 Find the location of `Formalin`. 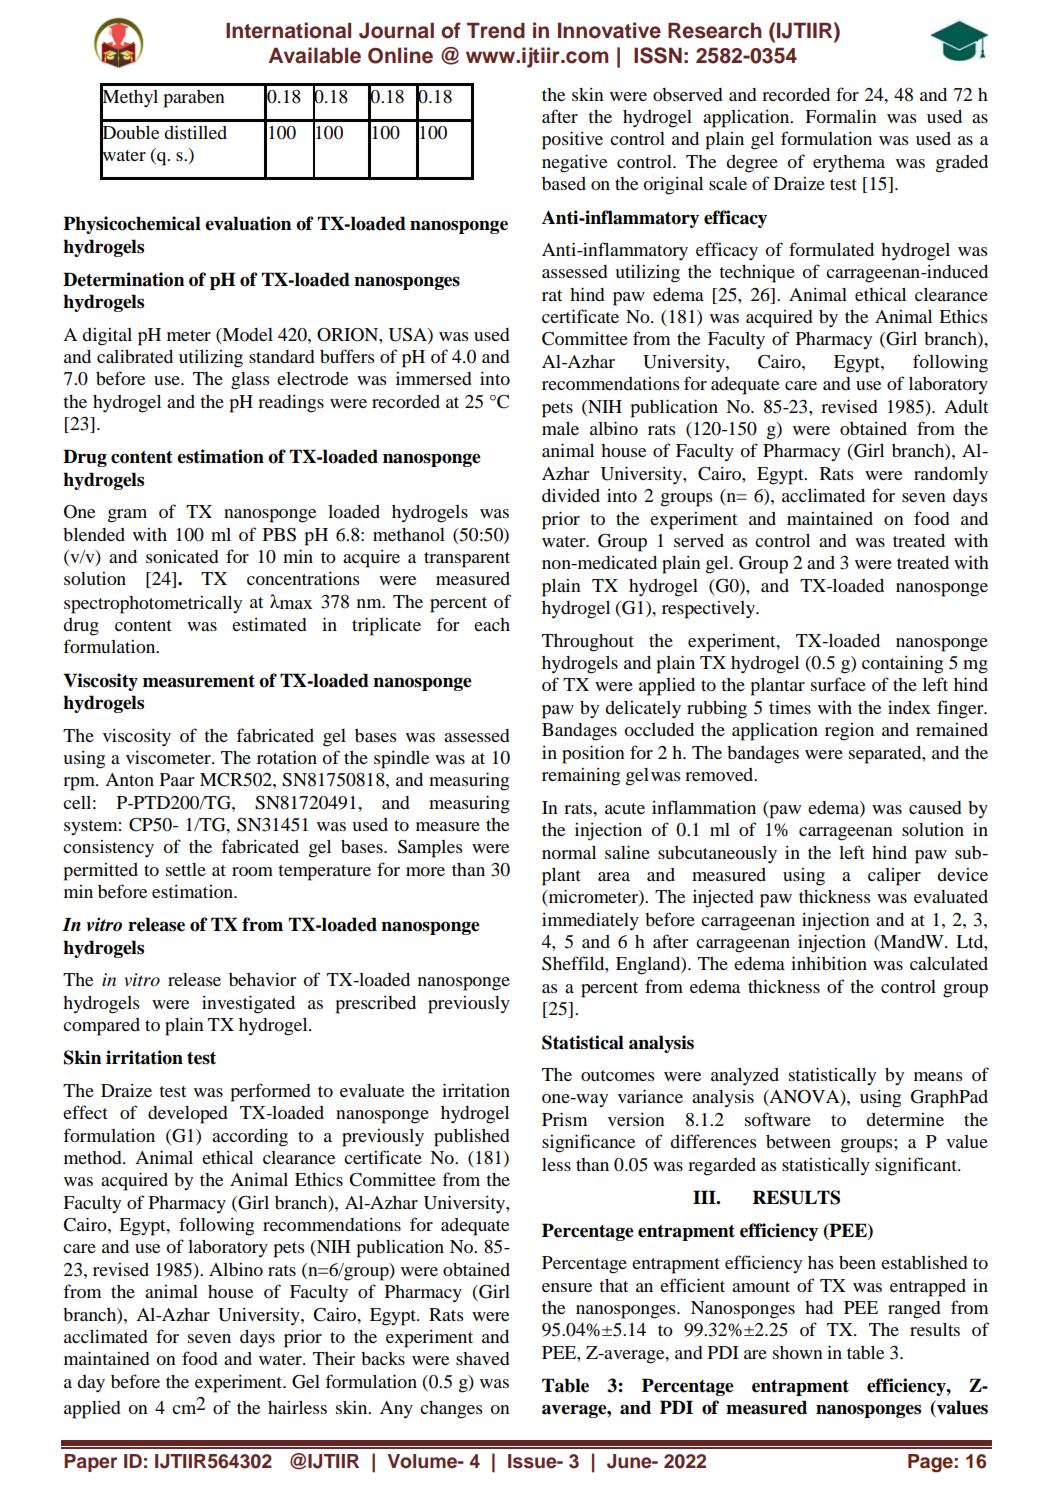

Formalin is located at coordinates (841, 116).
